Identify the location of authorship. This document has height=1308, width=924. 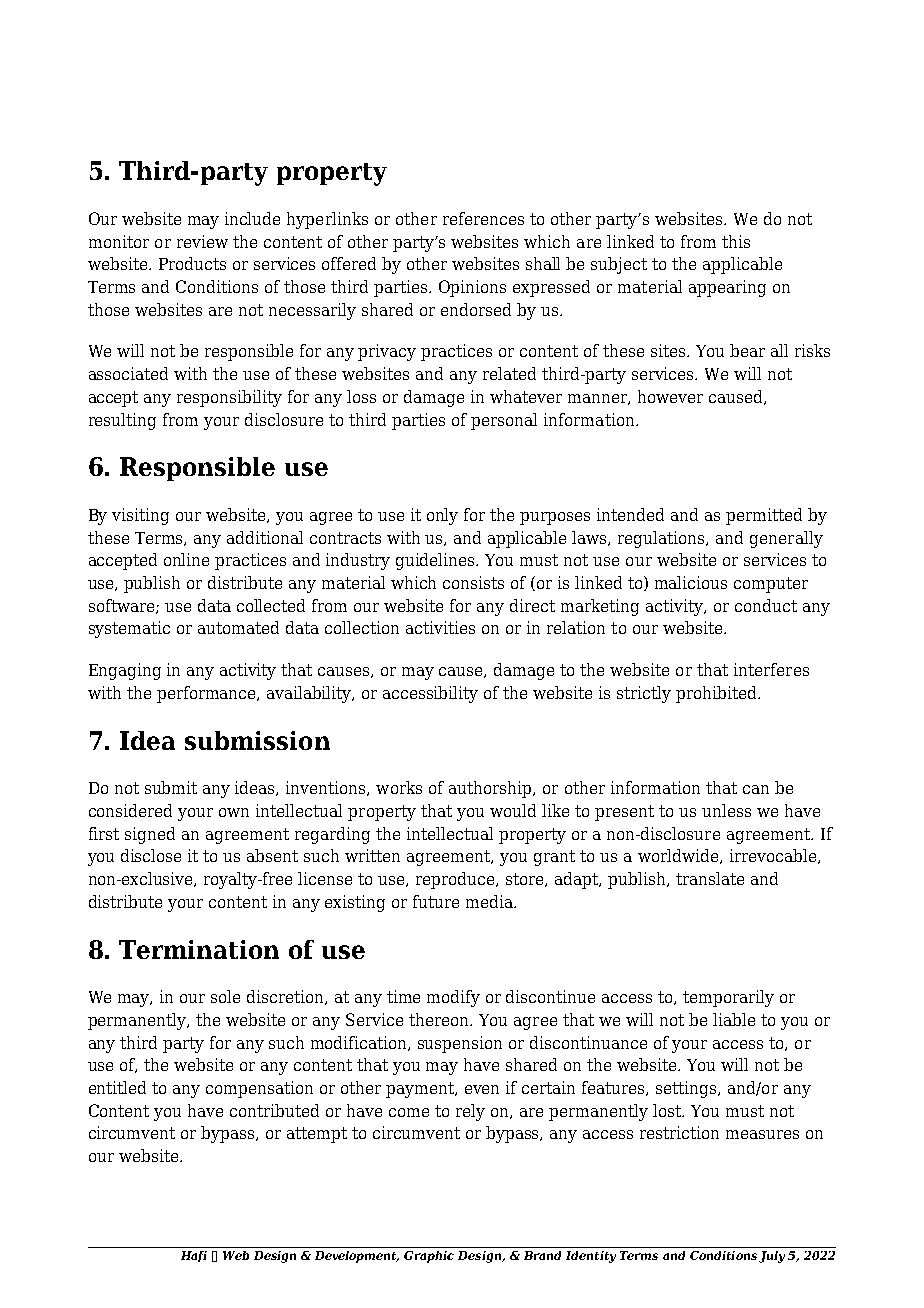
(491, 789).
